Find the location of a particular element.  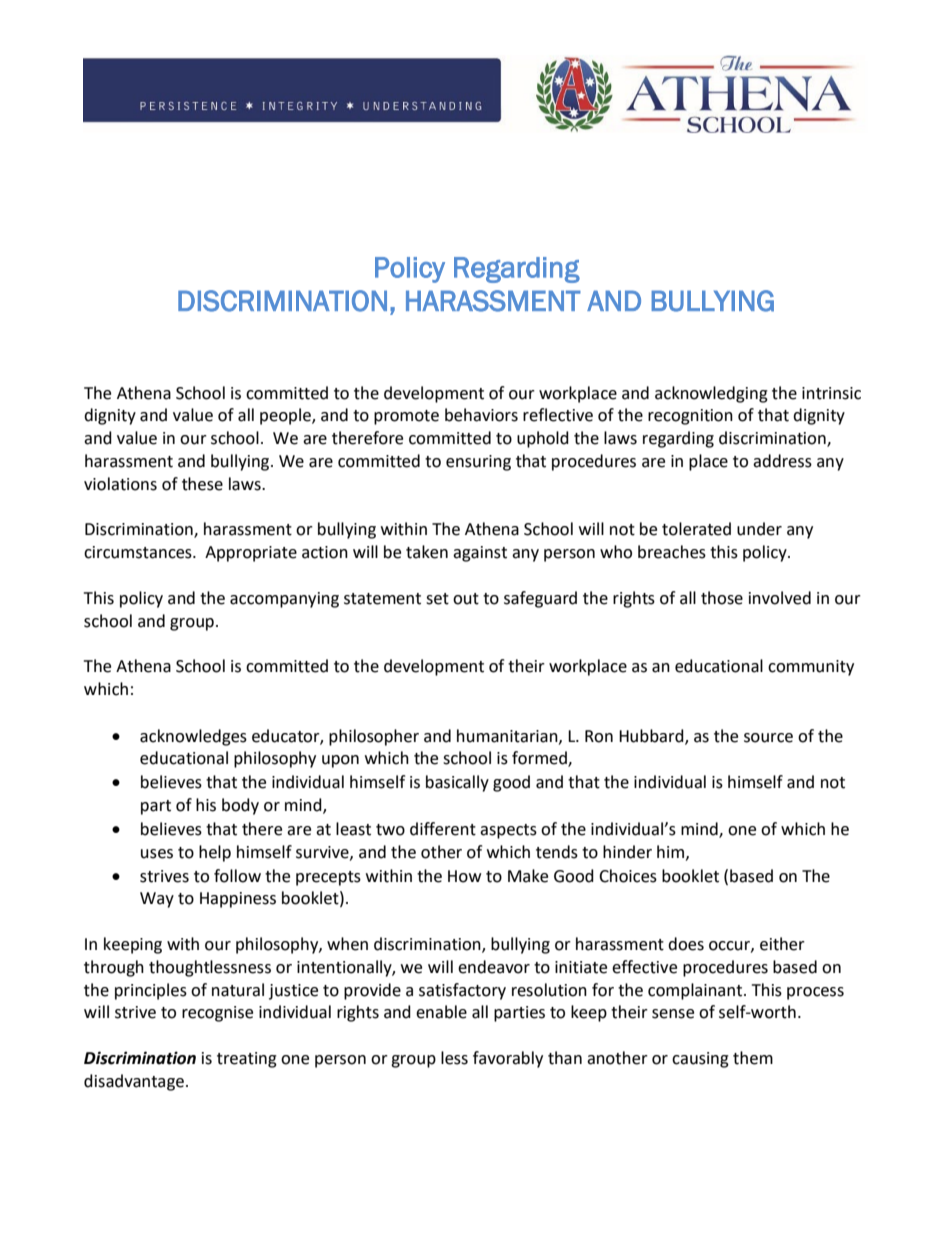

acknowledging is located at coordinates (711, 394).
